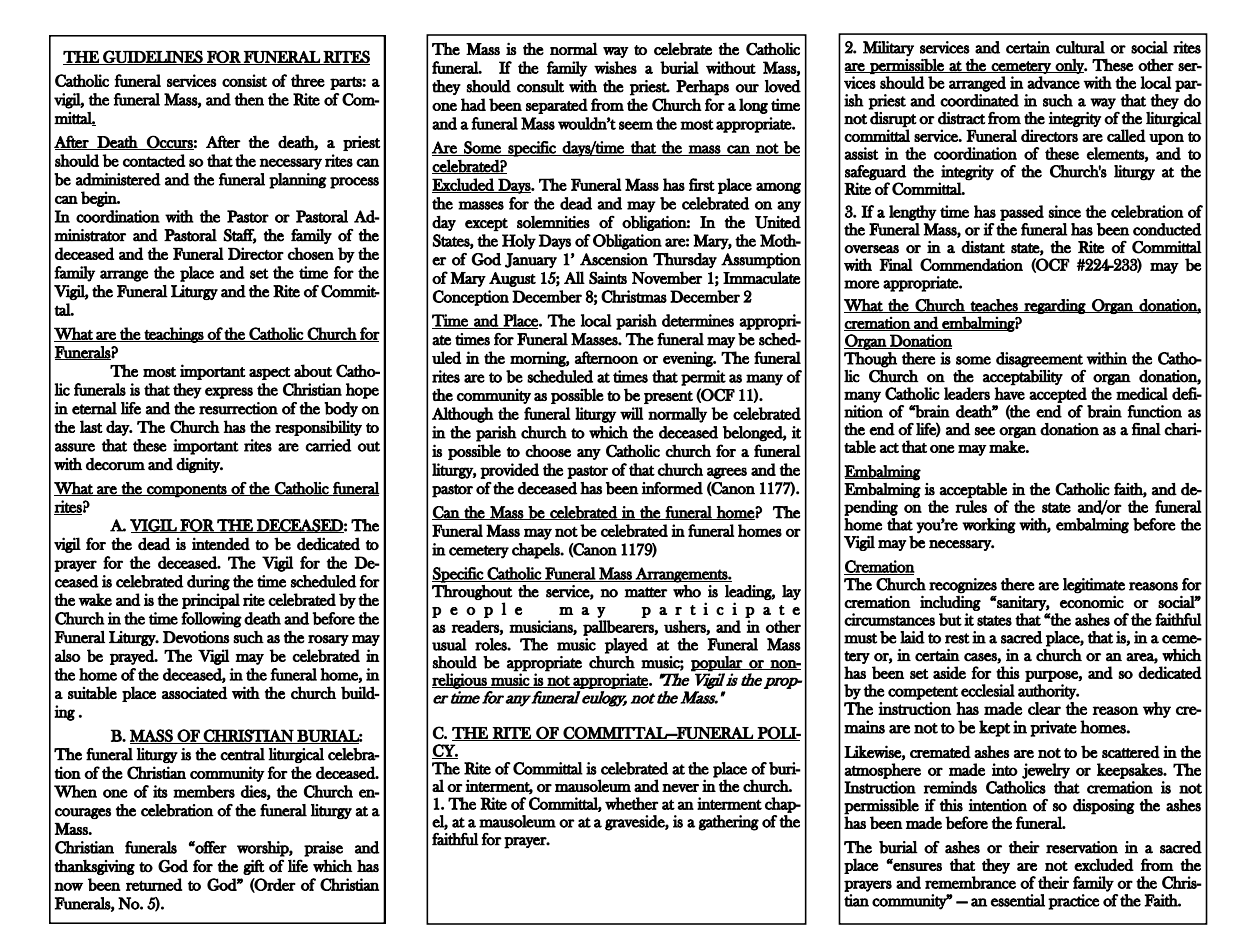 The height and width of the document is (952, 1233). I want to click on informed, so click(672, 488).
